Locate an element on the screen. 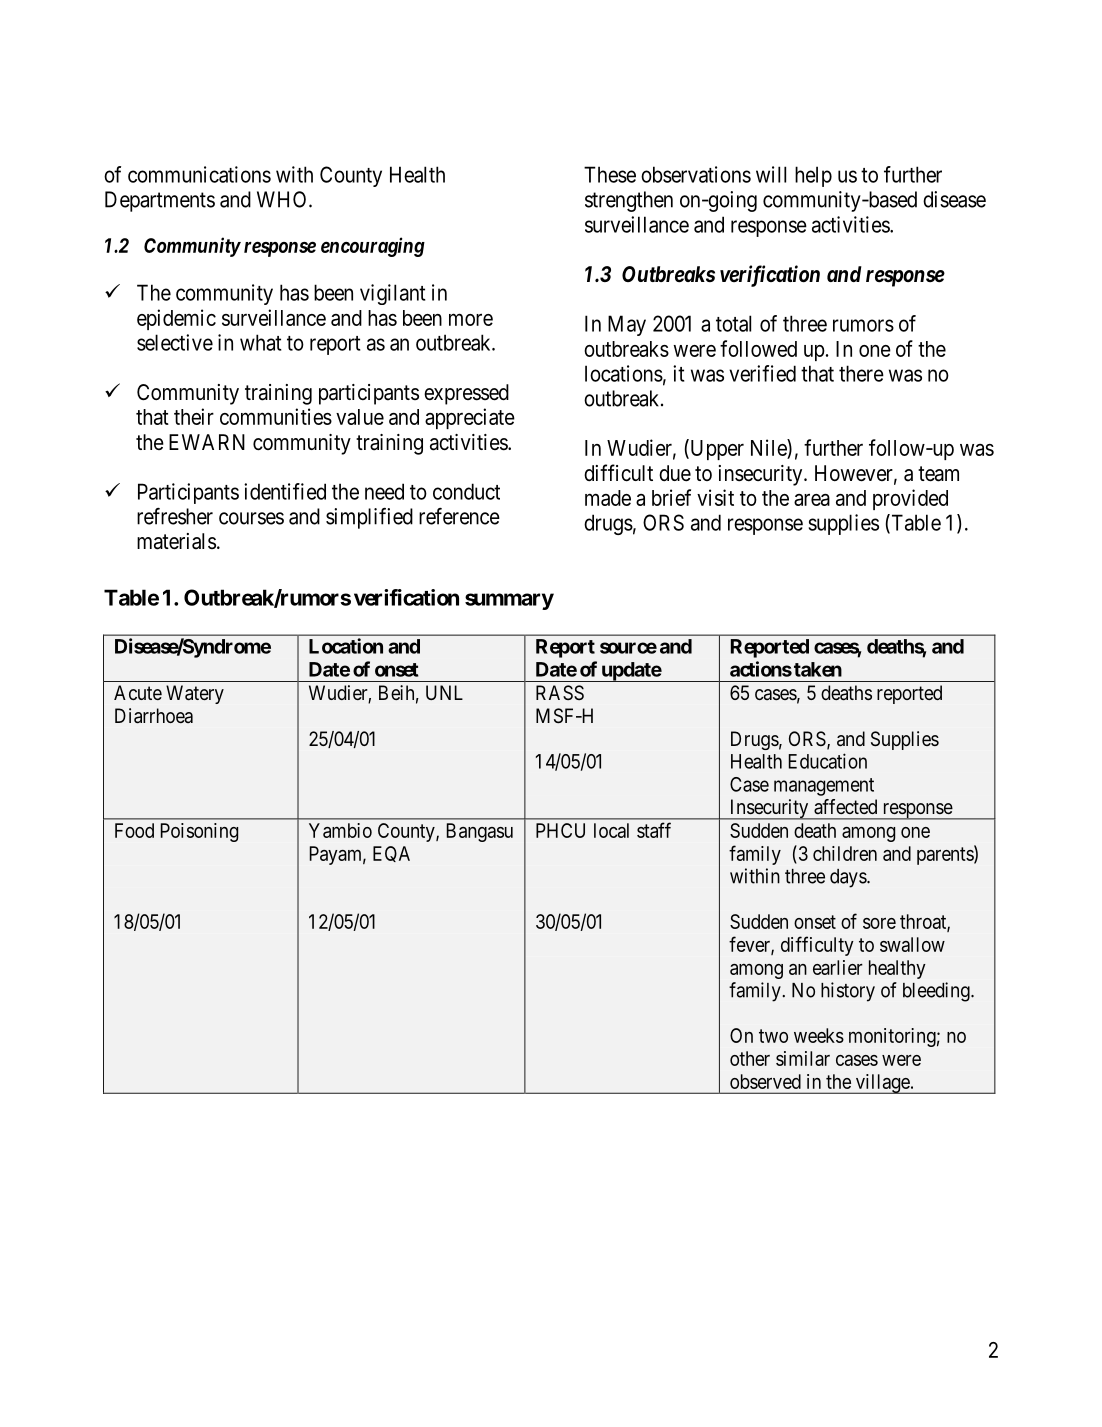 Image resolution: width=1102 pixels, height=1427 pixels. Poisoning is located at coordinates (199, 832).
